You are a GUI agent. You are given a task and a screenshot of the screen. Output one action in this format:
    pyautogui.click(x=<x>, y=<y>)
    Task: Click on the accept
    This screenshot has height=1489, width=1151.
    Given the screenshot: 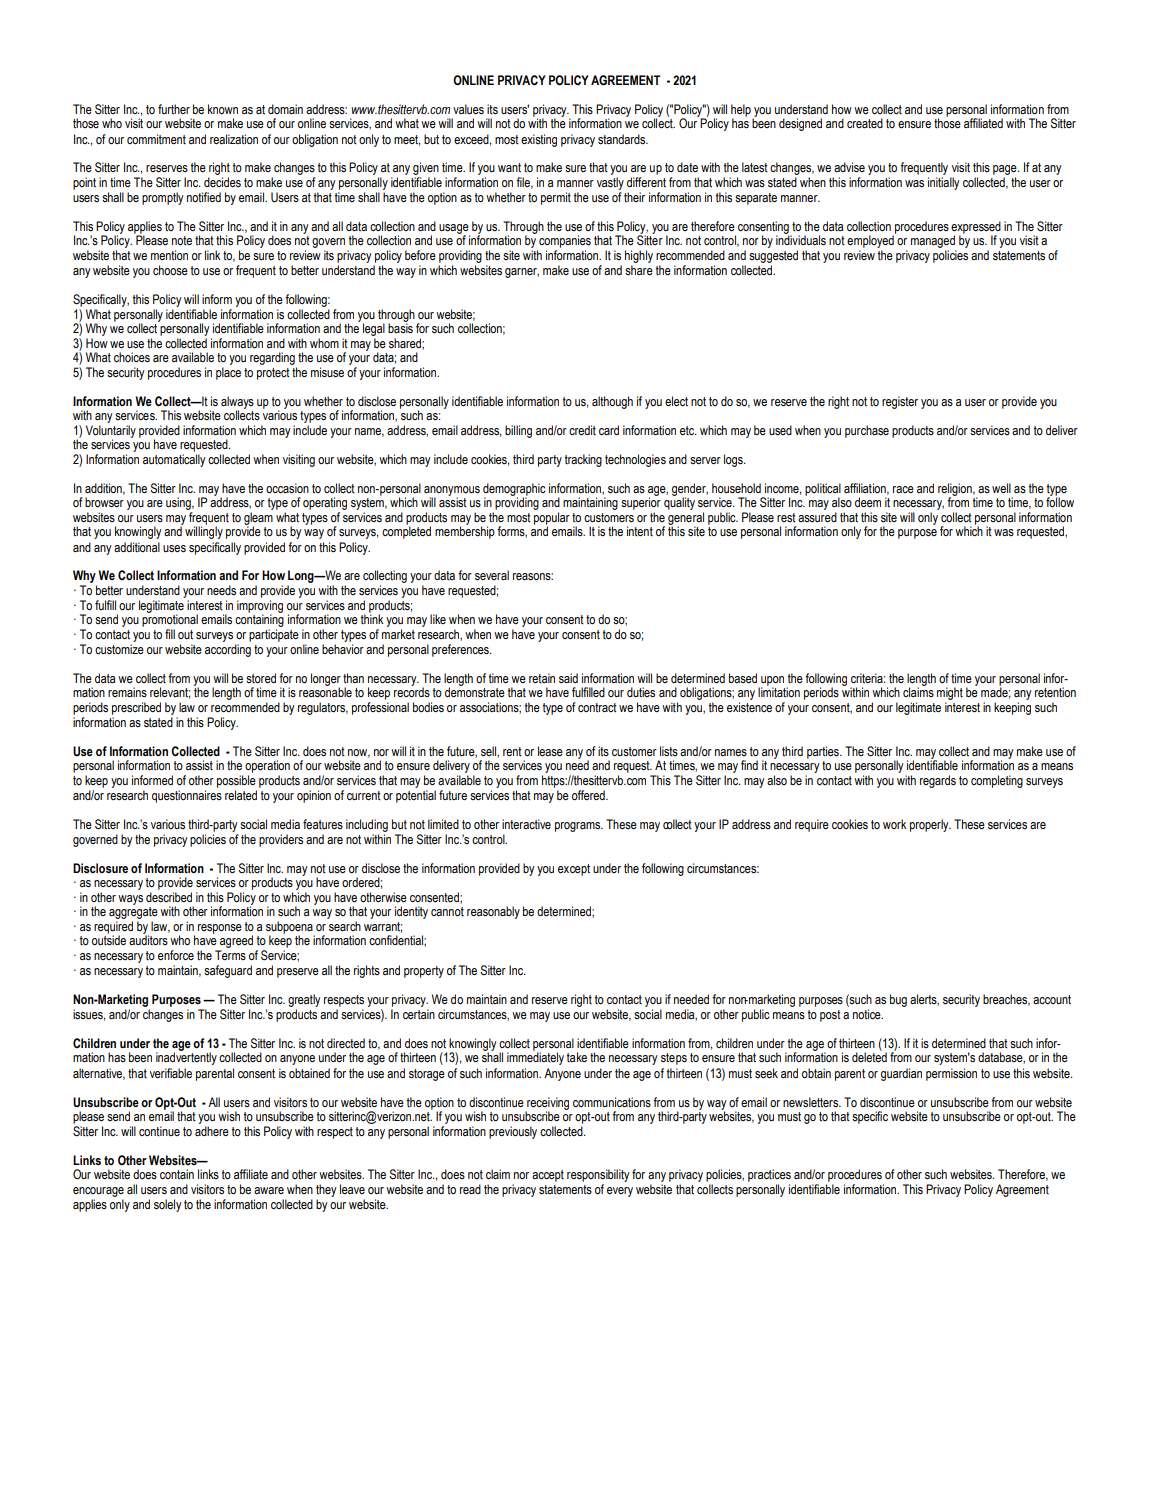 What is the action you would take?
    pyautogui.click(x=548, y=1176)
